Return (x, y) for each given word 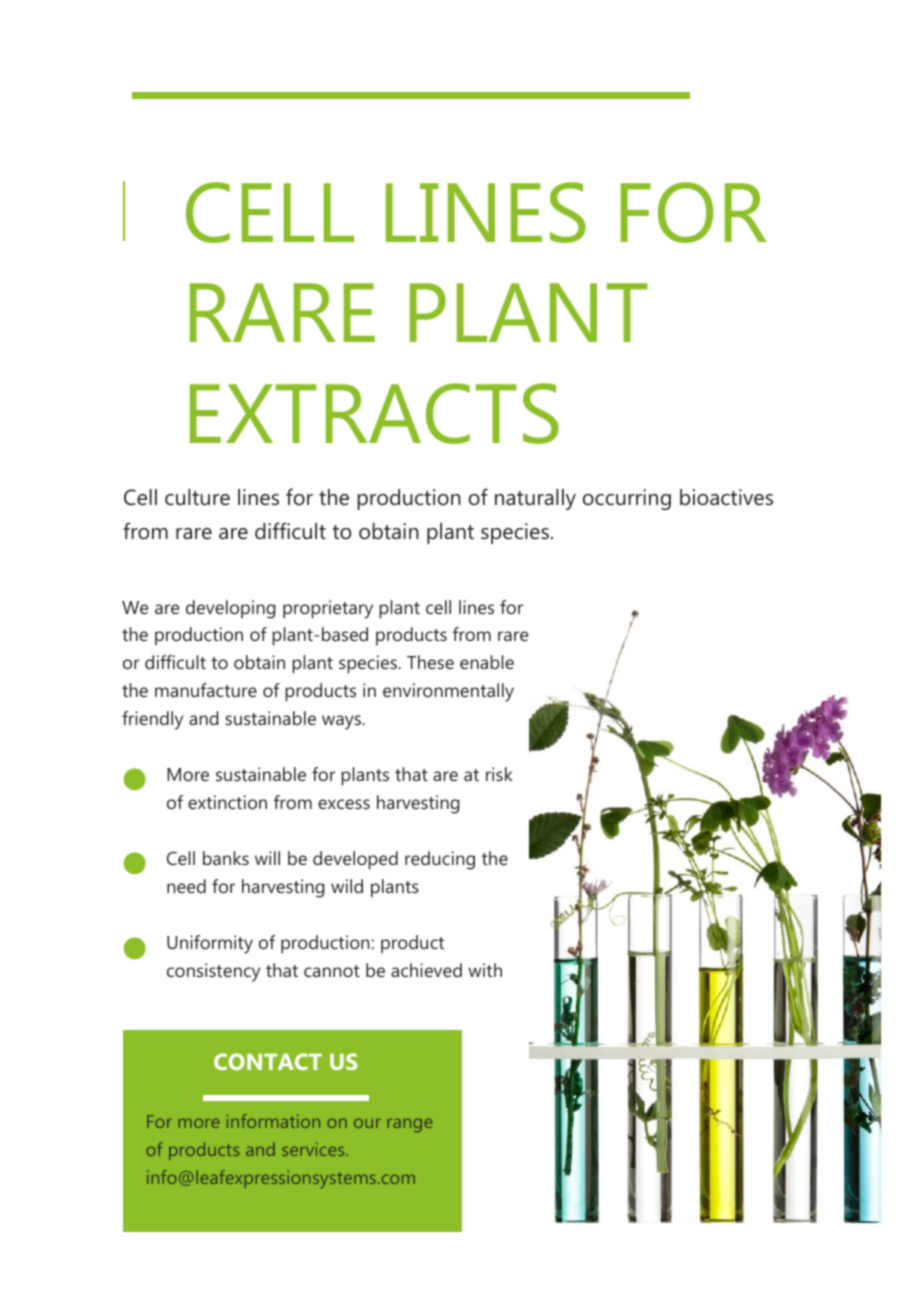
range (410, 1125)
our (367, 1123)
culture (197, 497)
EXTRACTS (374, 413)
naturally (535, 499)
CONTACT (268, 1061)
